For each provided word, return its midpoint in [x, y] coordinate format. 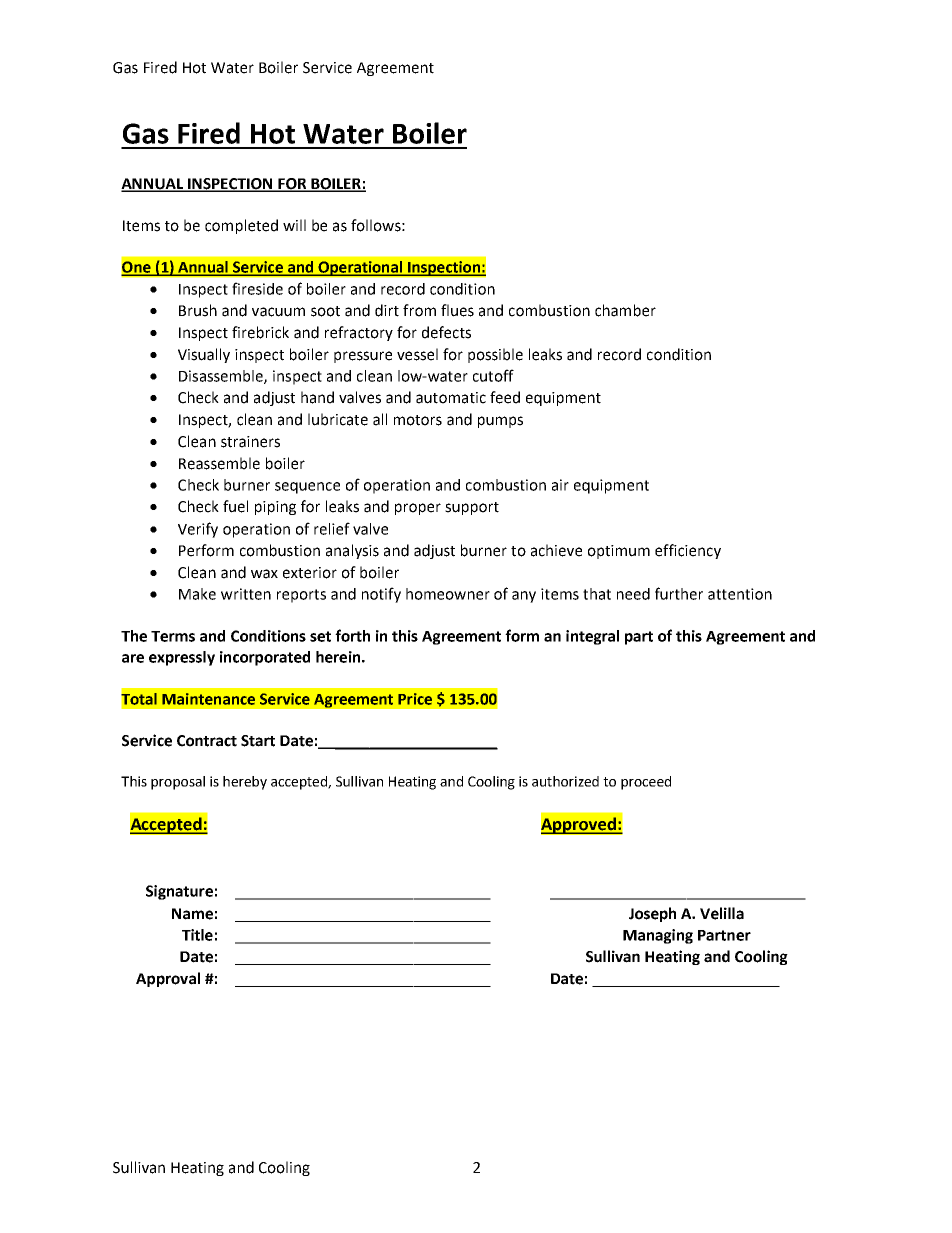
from [419, 310]
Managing [658, 936]
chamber [625, 310]
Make [197, 594]
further [679, 593]
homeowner [448, 594]
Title [197, 935]
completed [241, 226]
